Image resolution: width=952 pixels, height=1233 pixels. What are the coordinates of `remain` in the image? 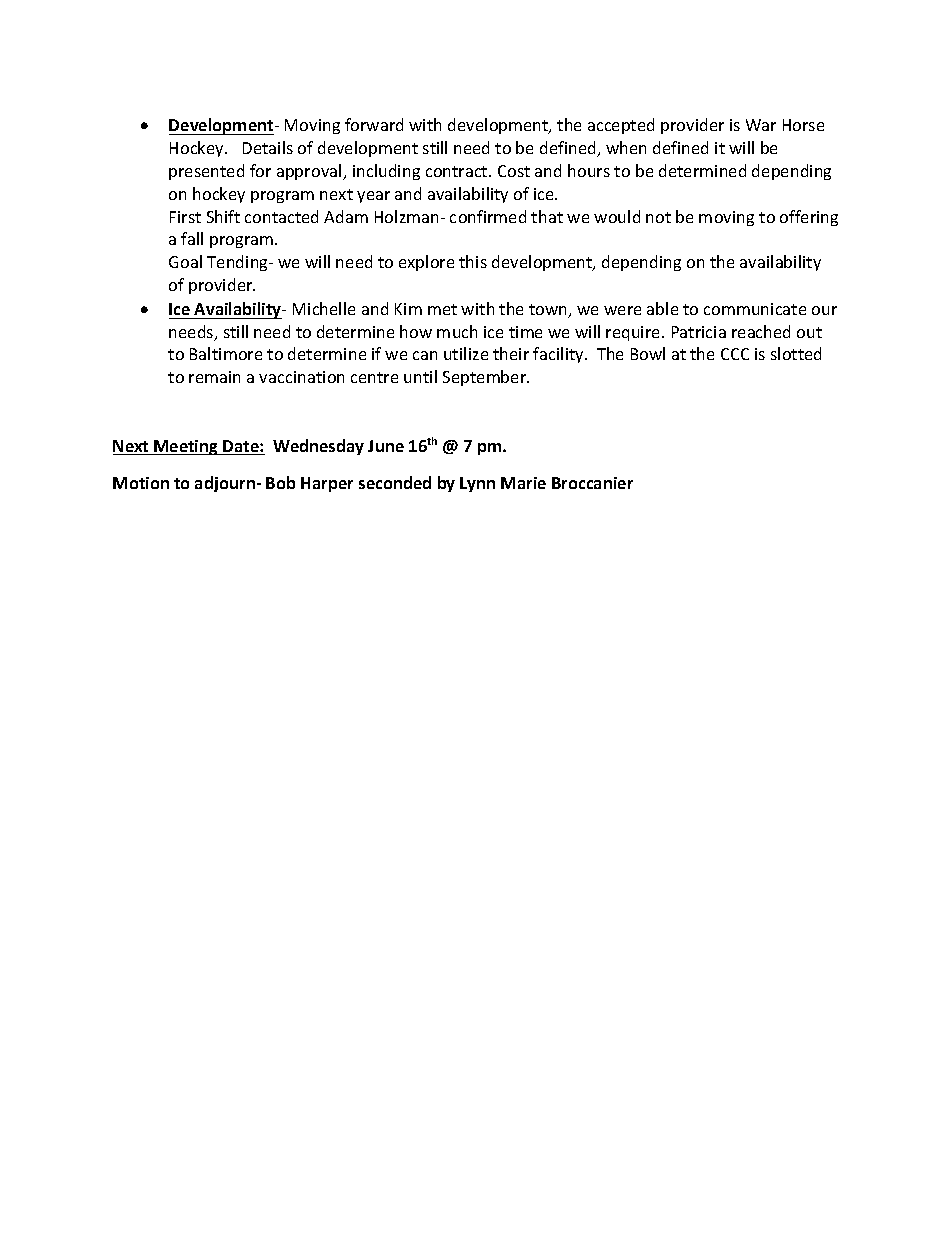 It's located at (214, 377).
